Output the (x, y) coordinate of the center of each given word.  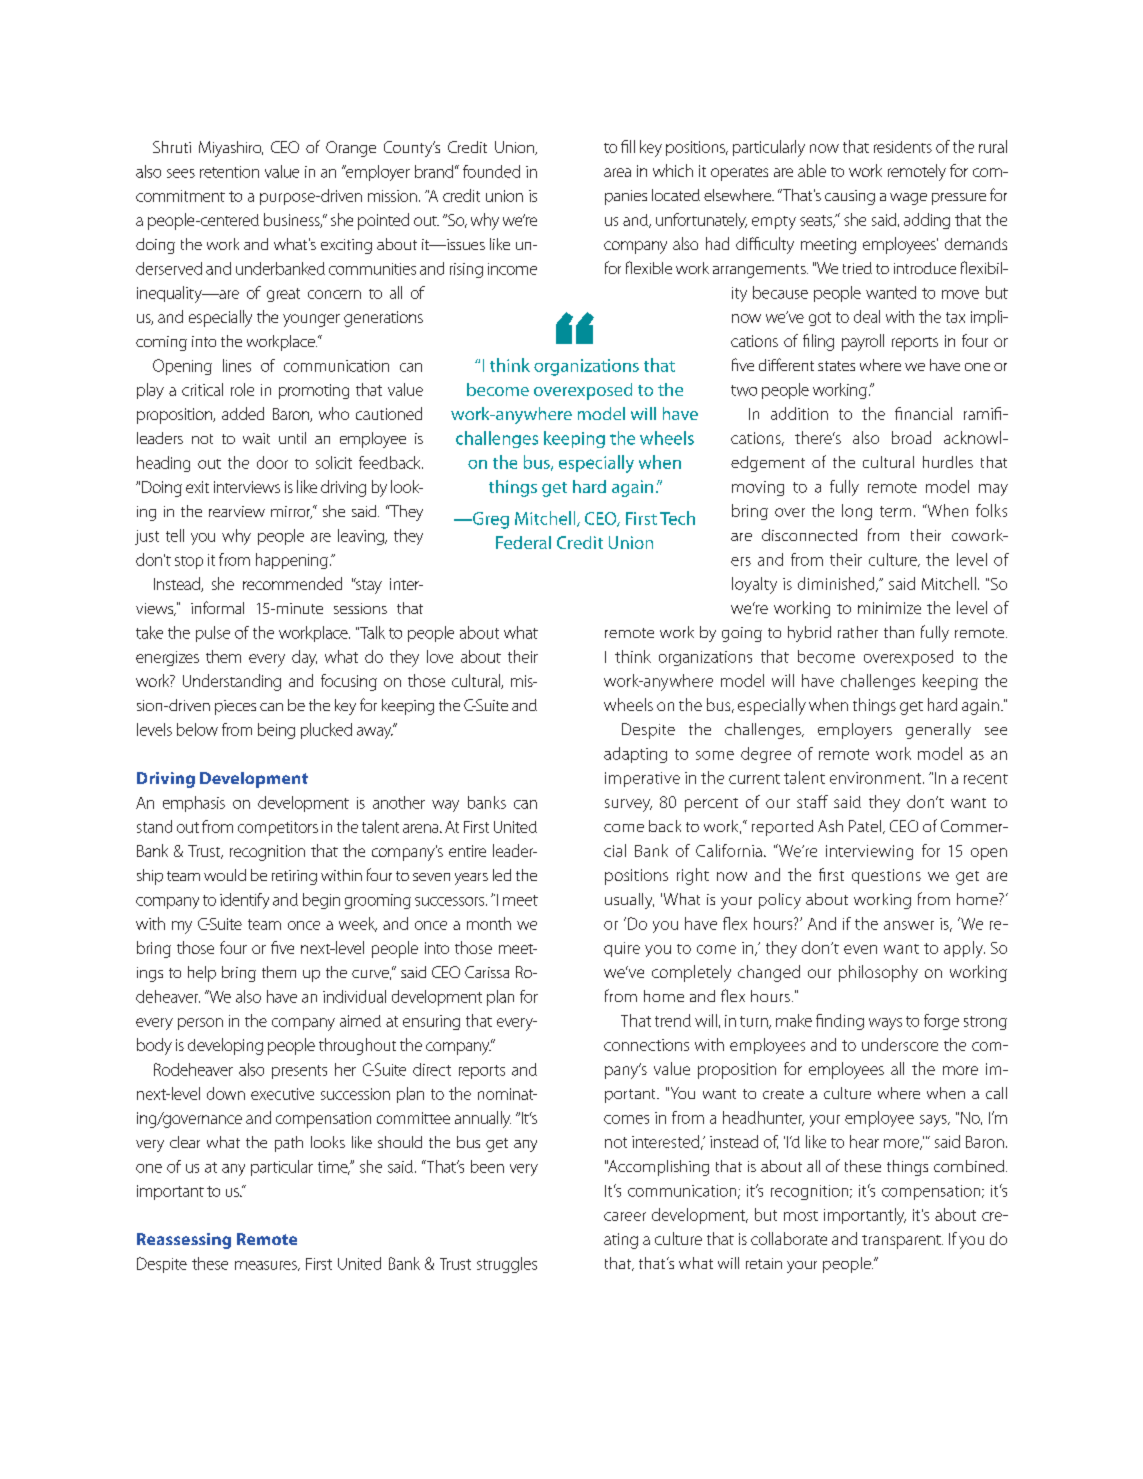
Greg (490, 520)
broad (911, 437)
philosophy (878, 973)
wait (256, 438)
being (276, 731)
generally (938, 731)
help (202, 974)
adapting (635, 755)
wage (908, 199)
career (625, 1216)
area (617, 172)
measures (267, 1266)
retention (229, 172)
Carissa (487, 972)
